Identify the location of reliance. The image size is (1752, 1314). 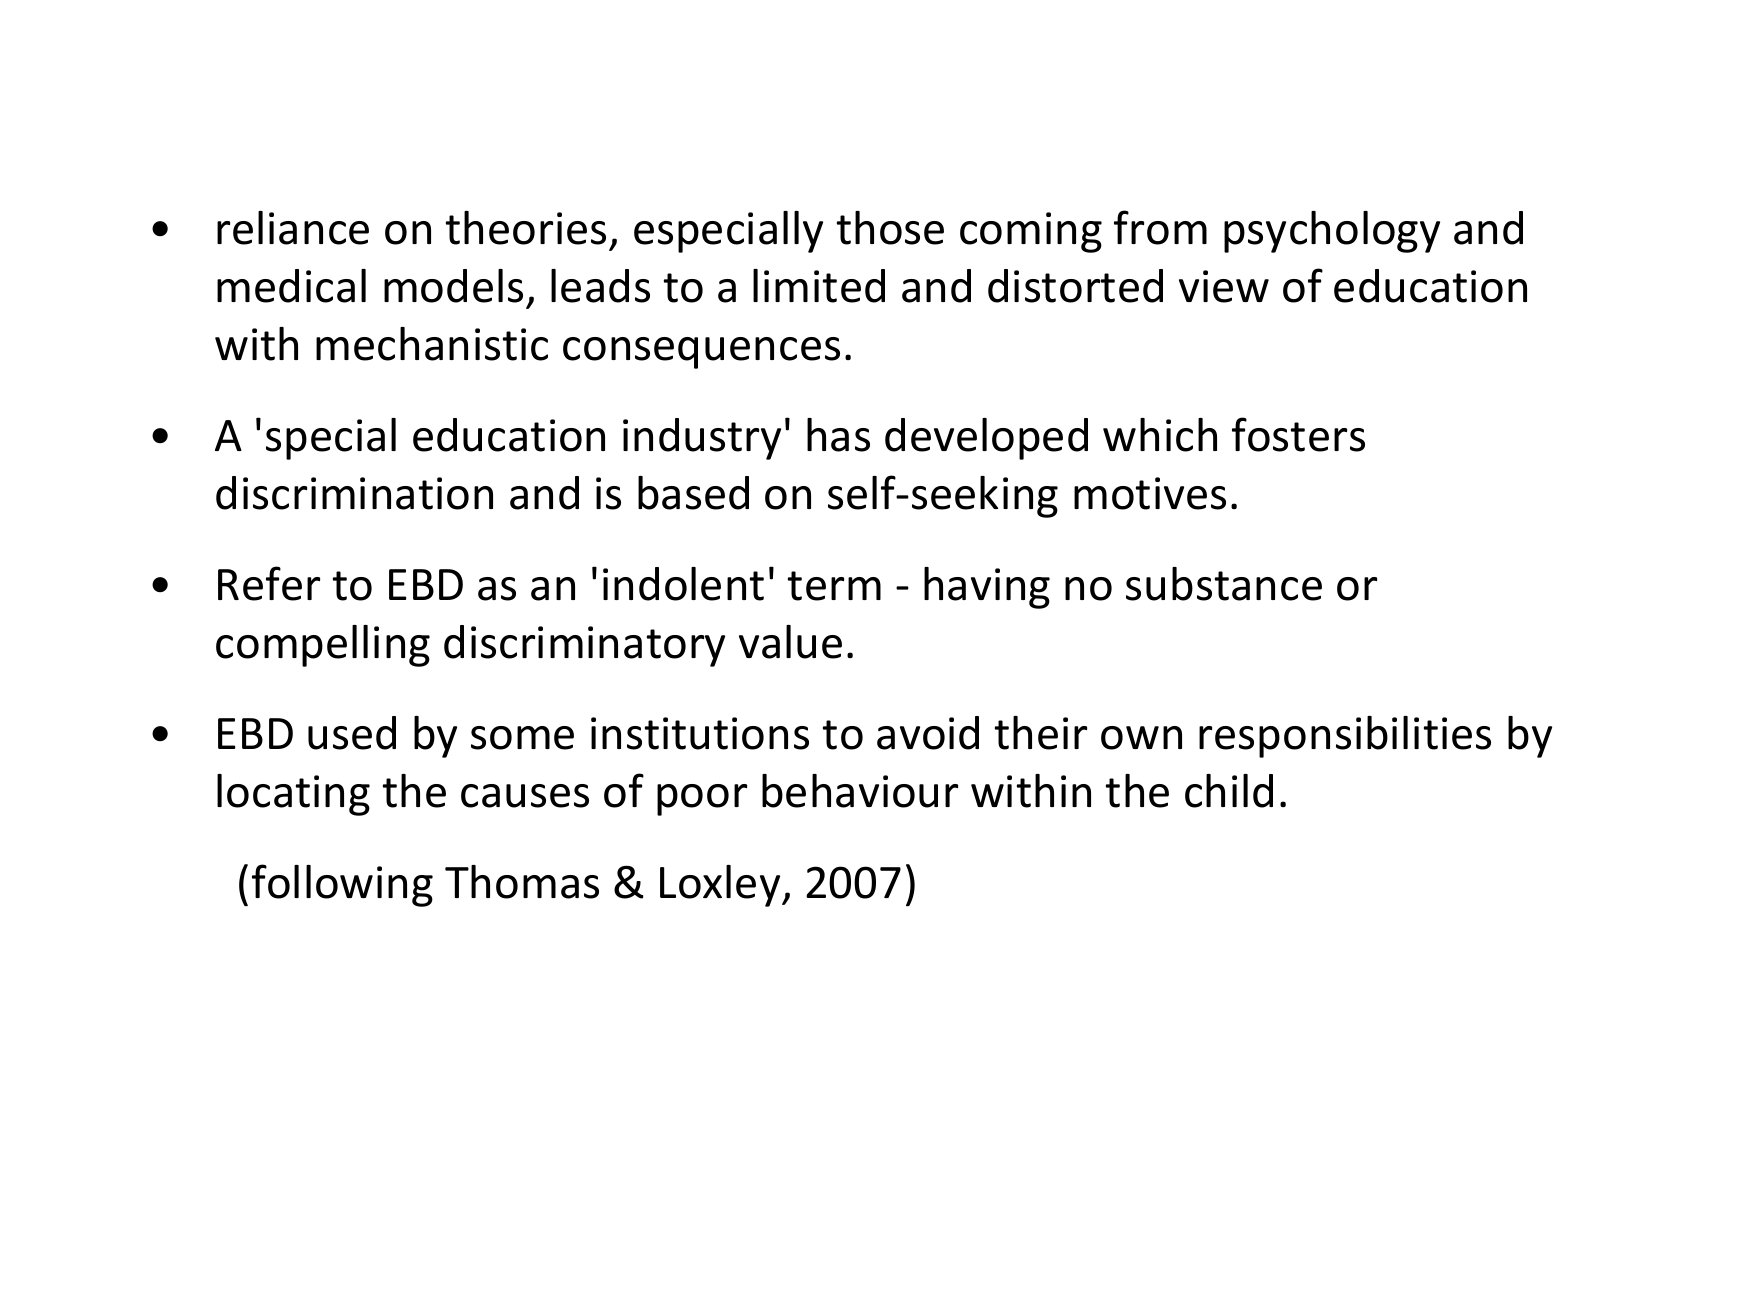
(293, 228).
